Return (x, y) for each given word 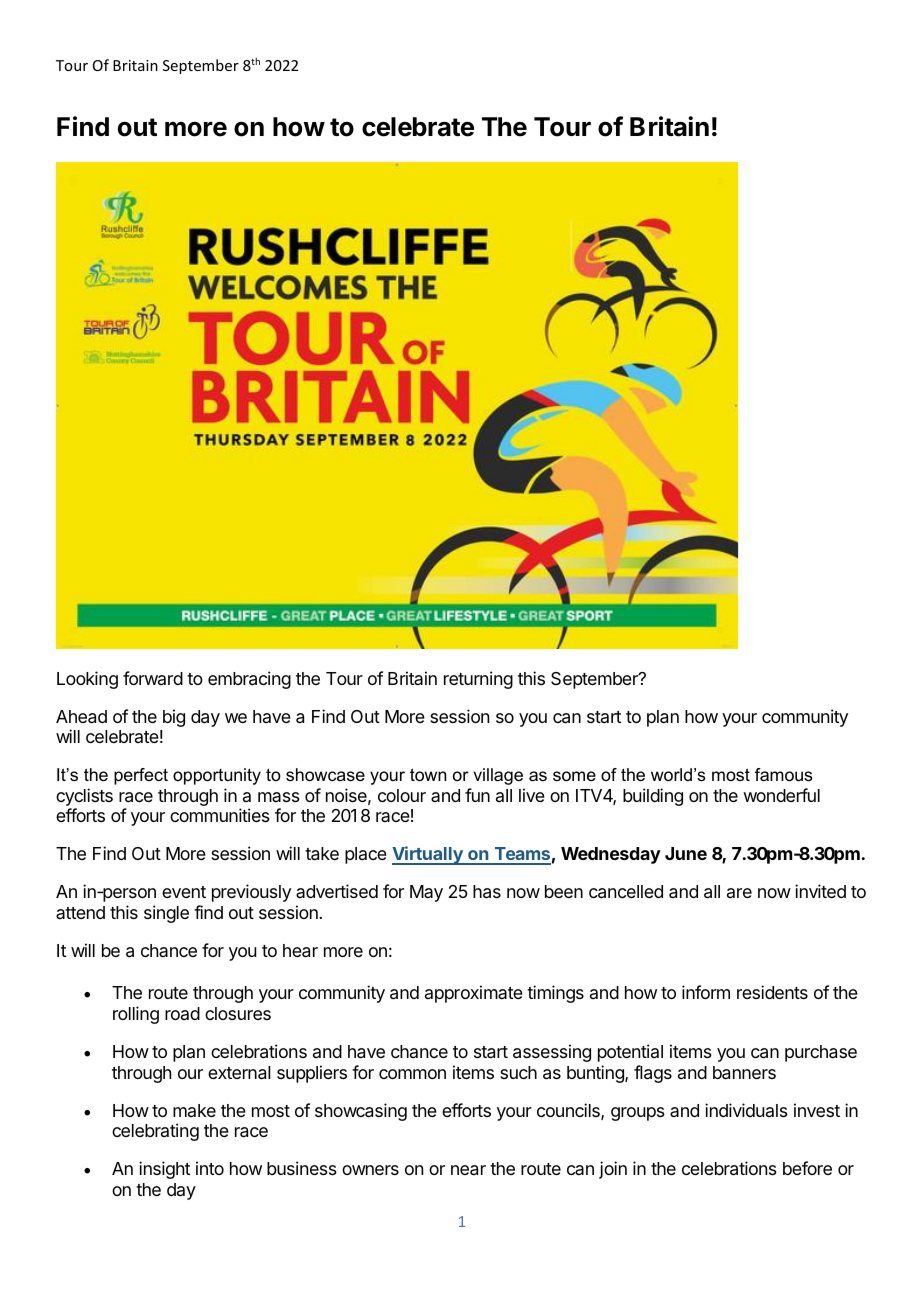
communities (220, 815)
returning (478, 680)
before (807, 1168)
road (182, 1013)
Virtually (428, 855)
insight (164, 1170)
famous (784, 775)
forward (153, 678)
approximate (474, 994)
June (686, 853)
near (468, 1170)
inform (706, 992)
